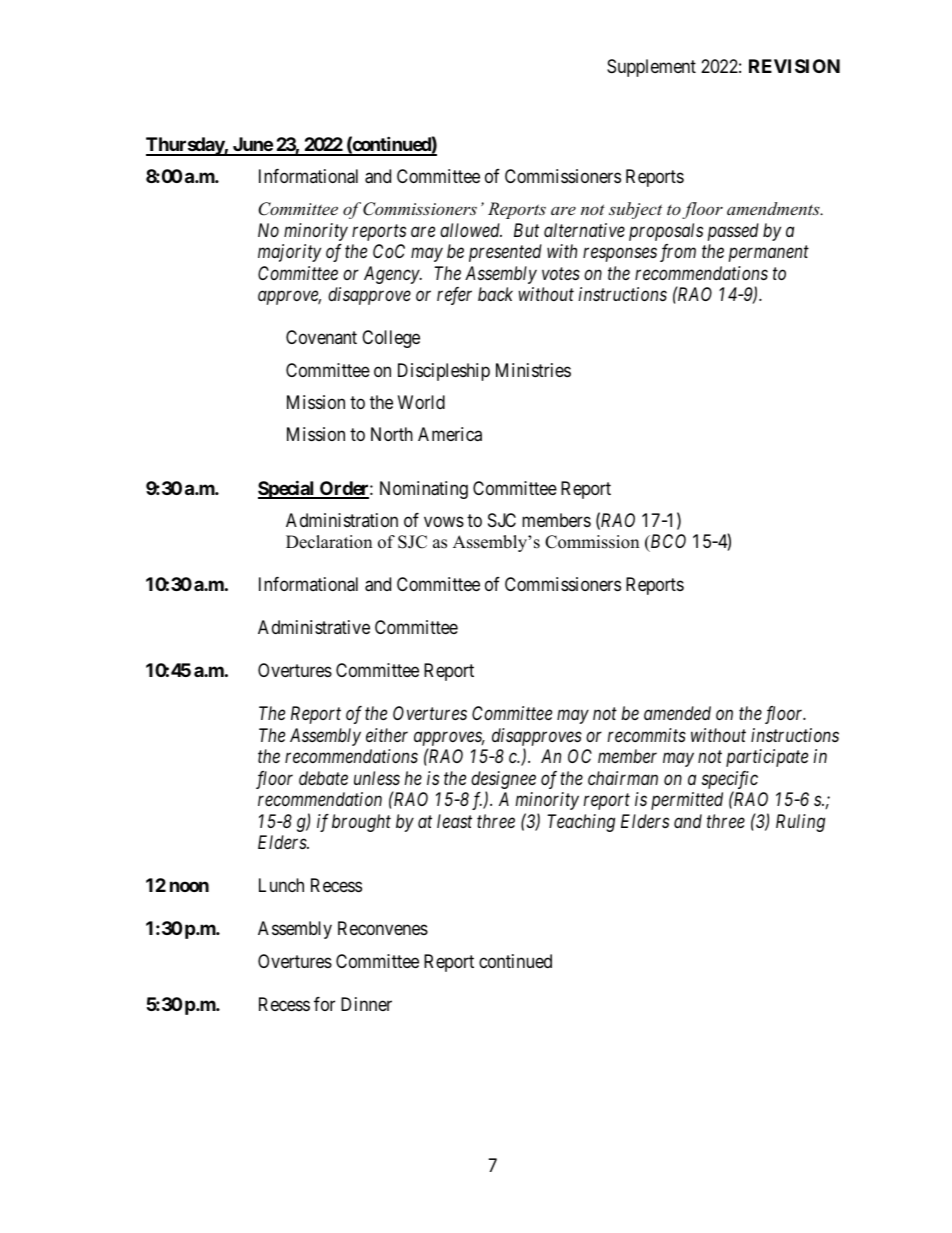 The width and height of the screenshot is (952, 1233). Describe the element at coordinates (366, 1004) in the screenshot. I see `Dinner` at that location.
